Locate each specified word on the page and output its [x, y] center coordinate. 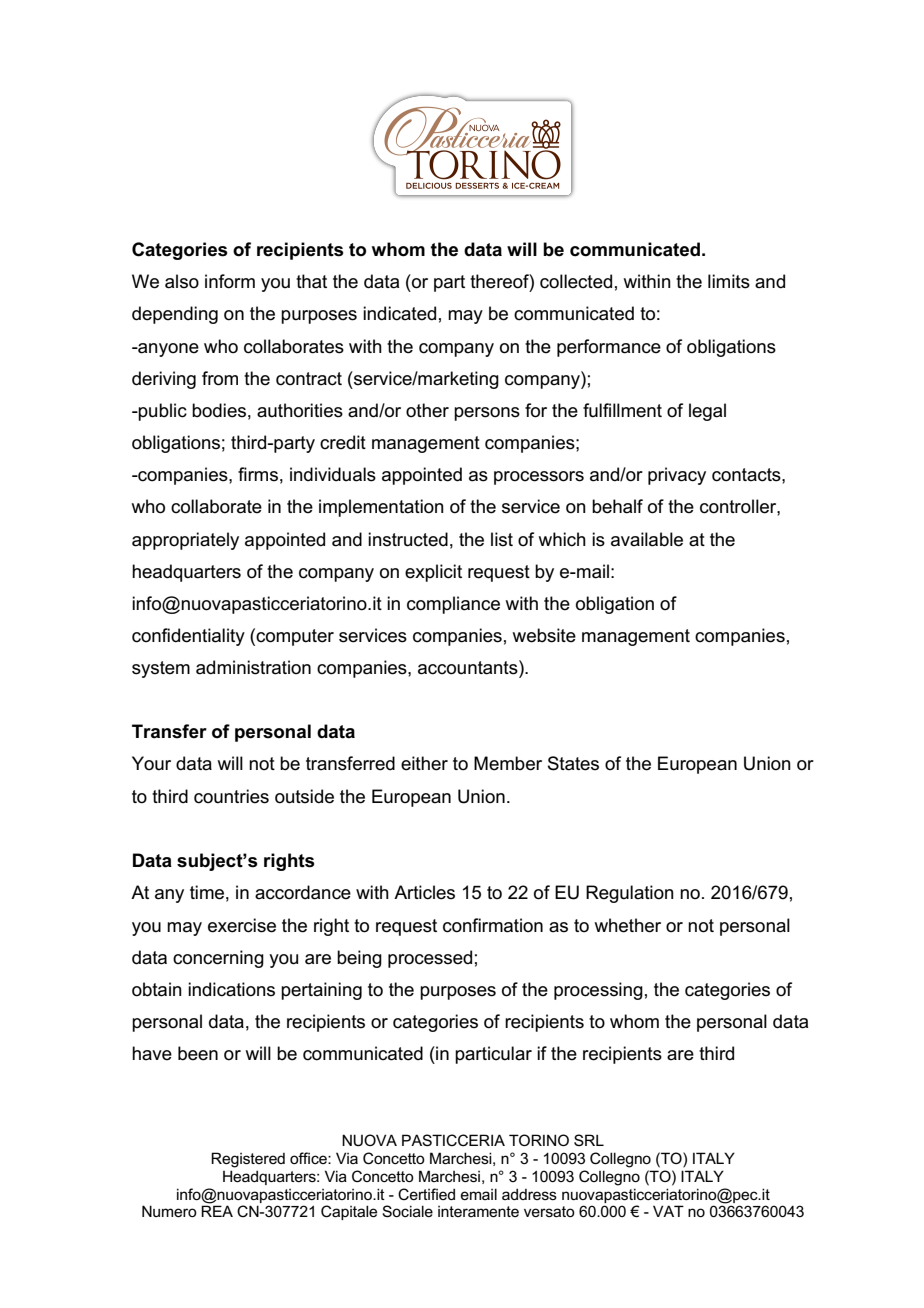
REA [217, 1211]
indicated [399, 313]
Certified [426, 1194]
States [573, 763]
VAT [668, 1211]
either [424, 763]
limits [729, 281]
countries [231, 796]
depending [175, 315]
